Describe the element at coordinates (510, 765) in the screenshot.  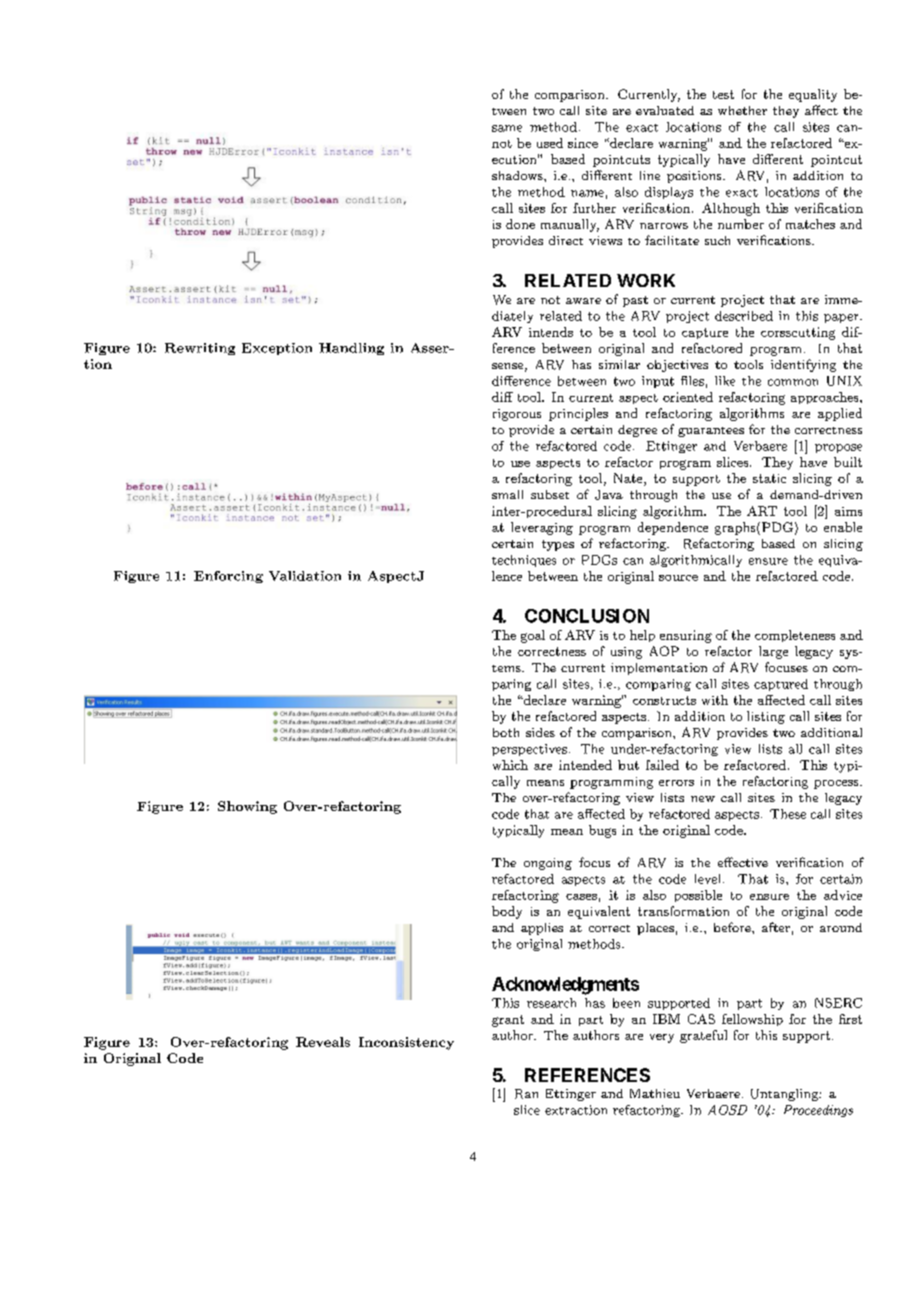
I see `which` at that location.
